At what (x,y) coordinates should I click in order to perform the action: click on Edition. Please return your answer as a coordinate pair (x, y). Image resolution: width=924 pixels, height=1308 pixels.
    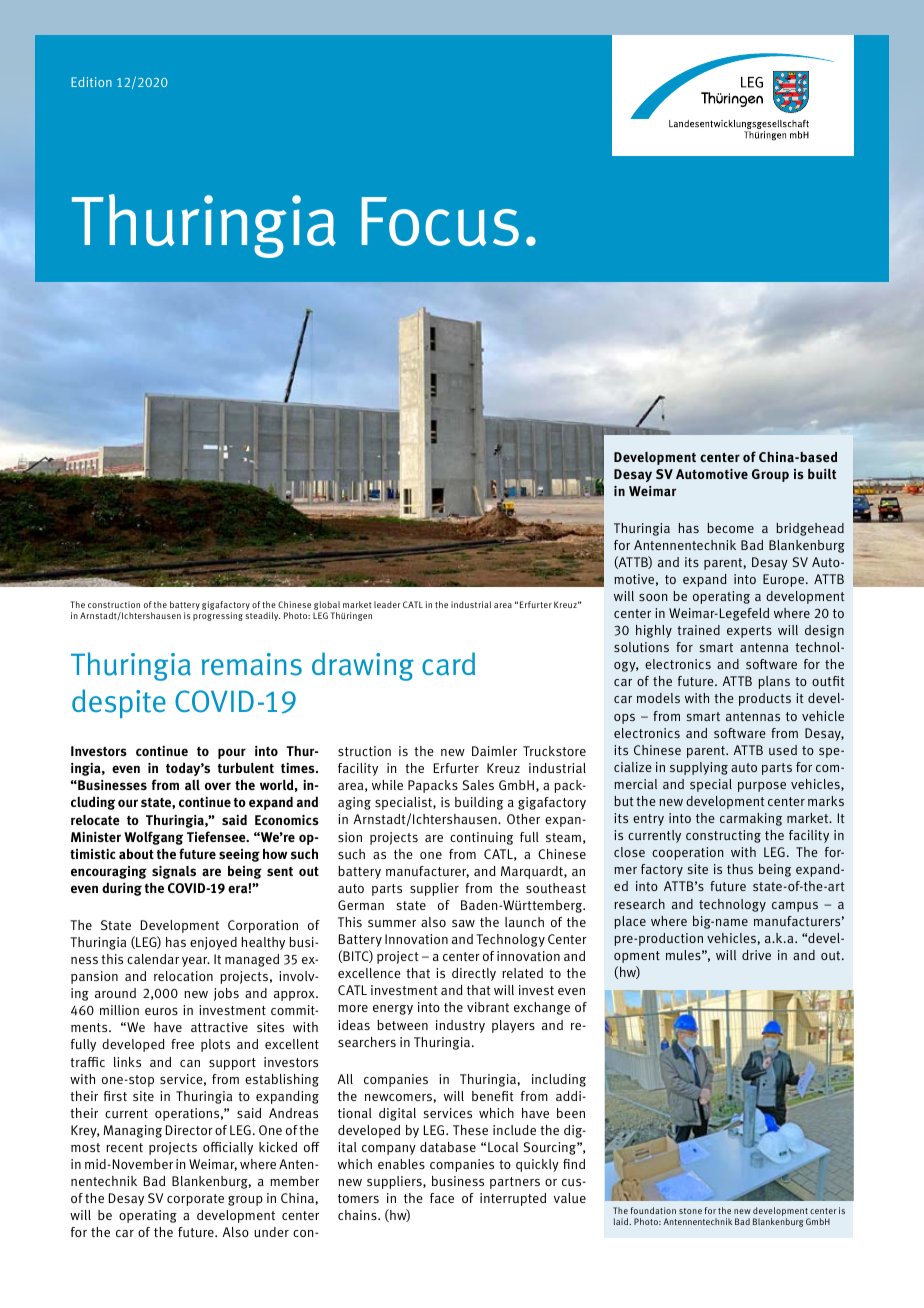
    Looking at the image, I should click on (91, 82).
